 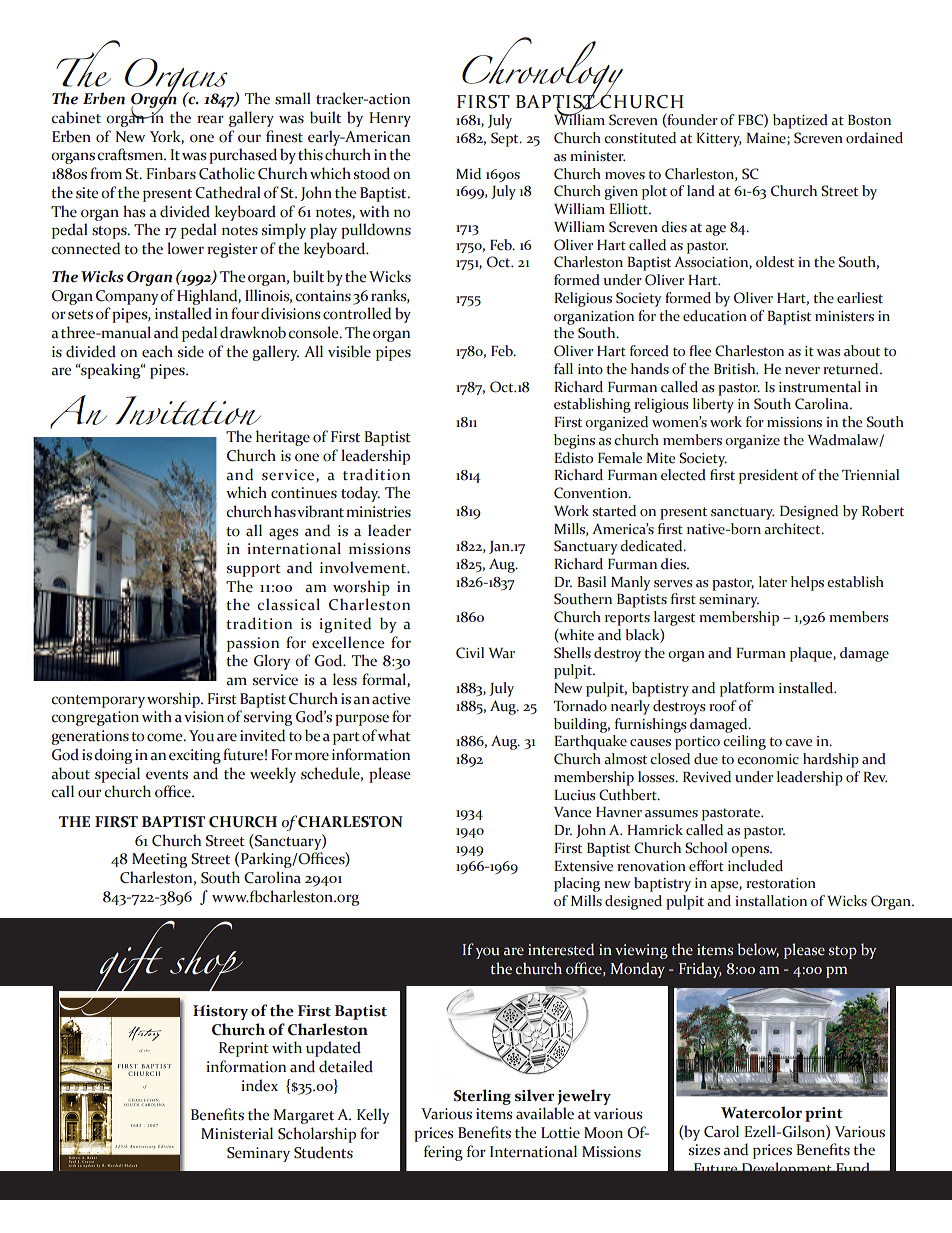 I want to click on Sterling, so click(x=482, y=1097).
